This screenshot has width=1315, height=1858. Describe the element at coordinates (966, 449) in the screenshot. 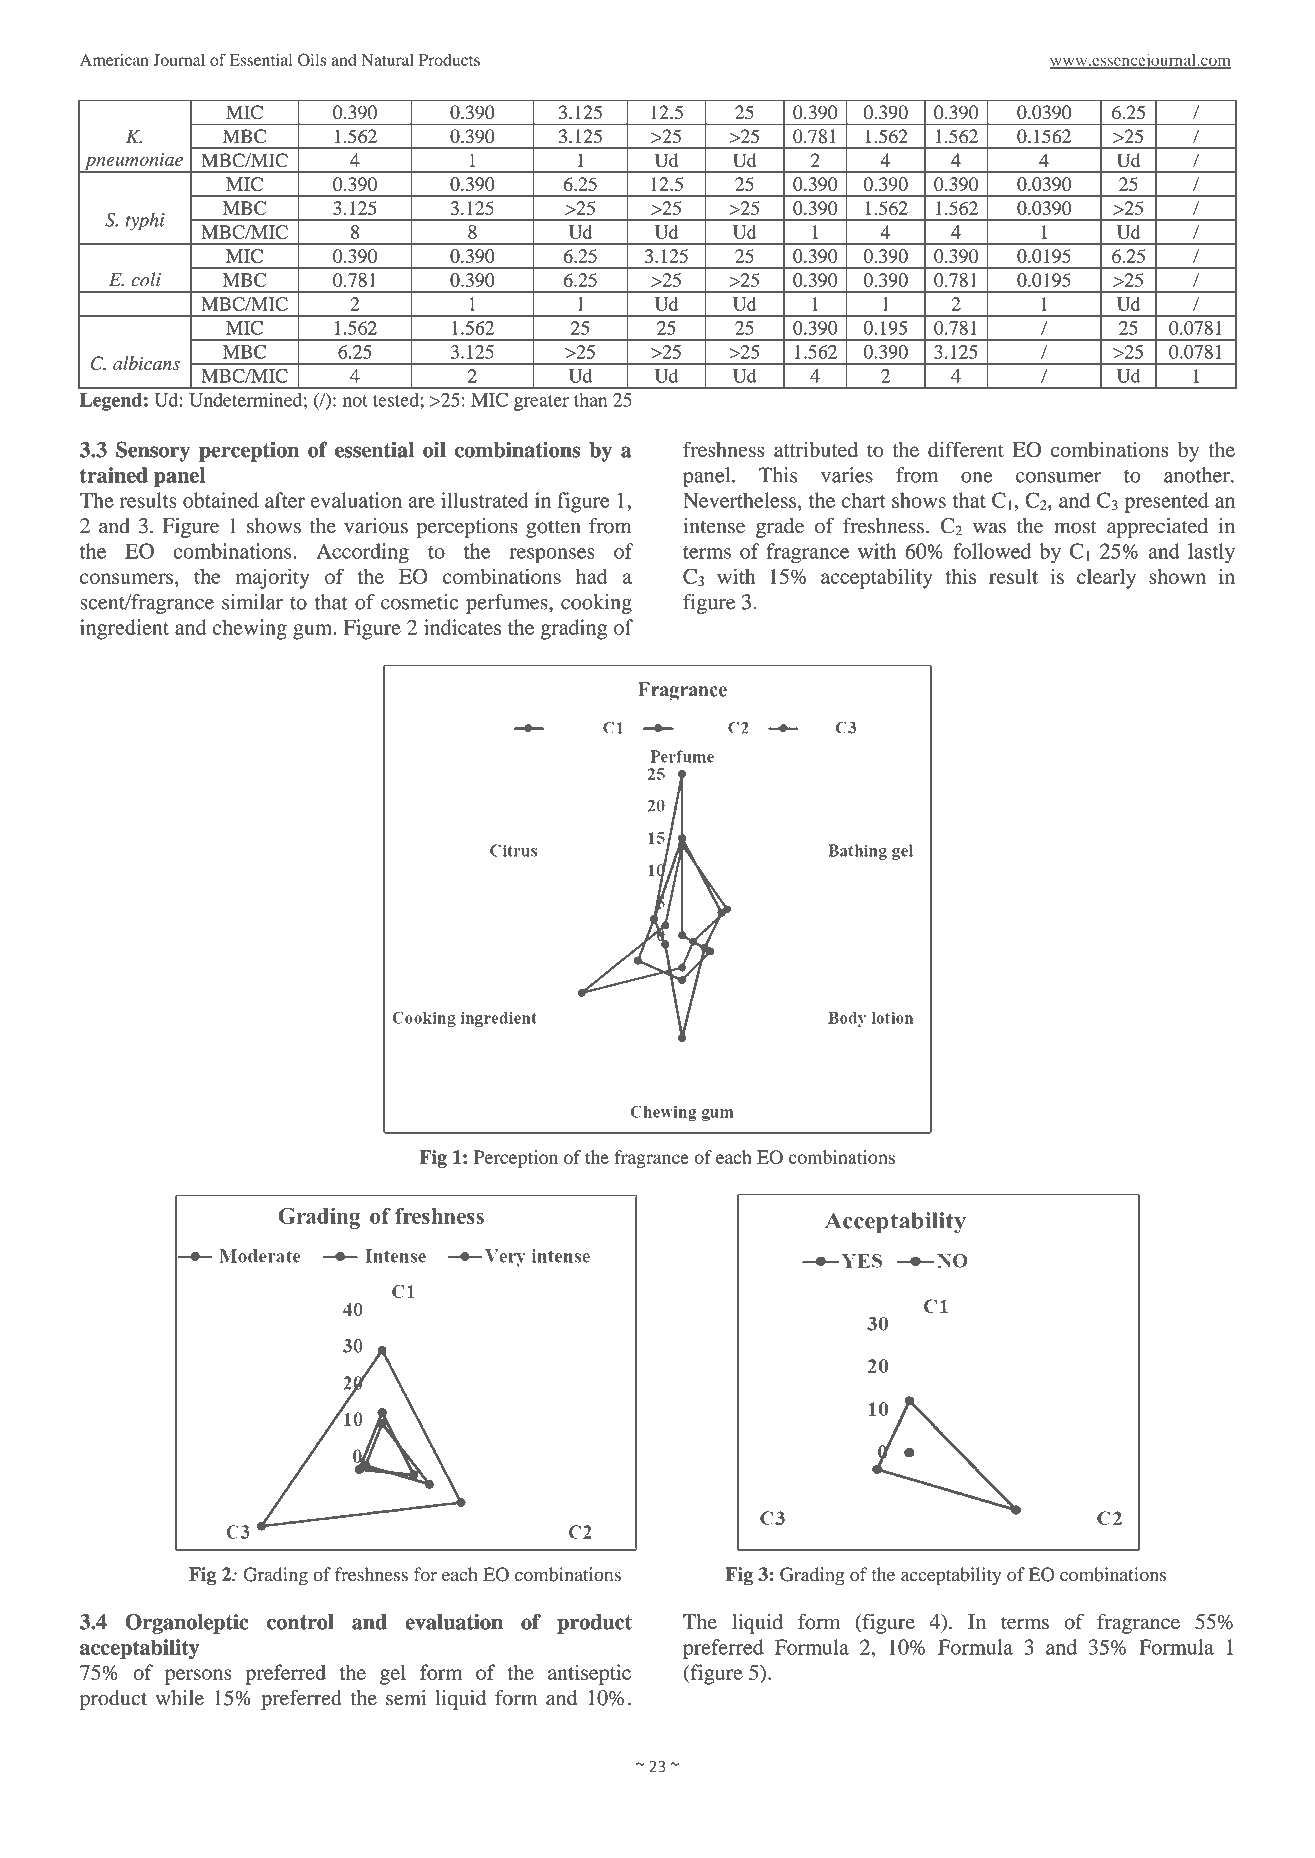

I see `different` at that location.
